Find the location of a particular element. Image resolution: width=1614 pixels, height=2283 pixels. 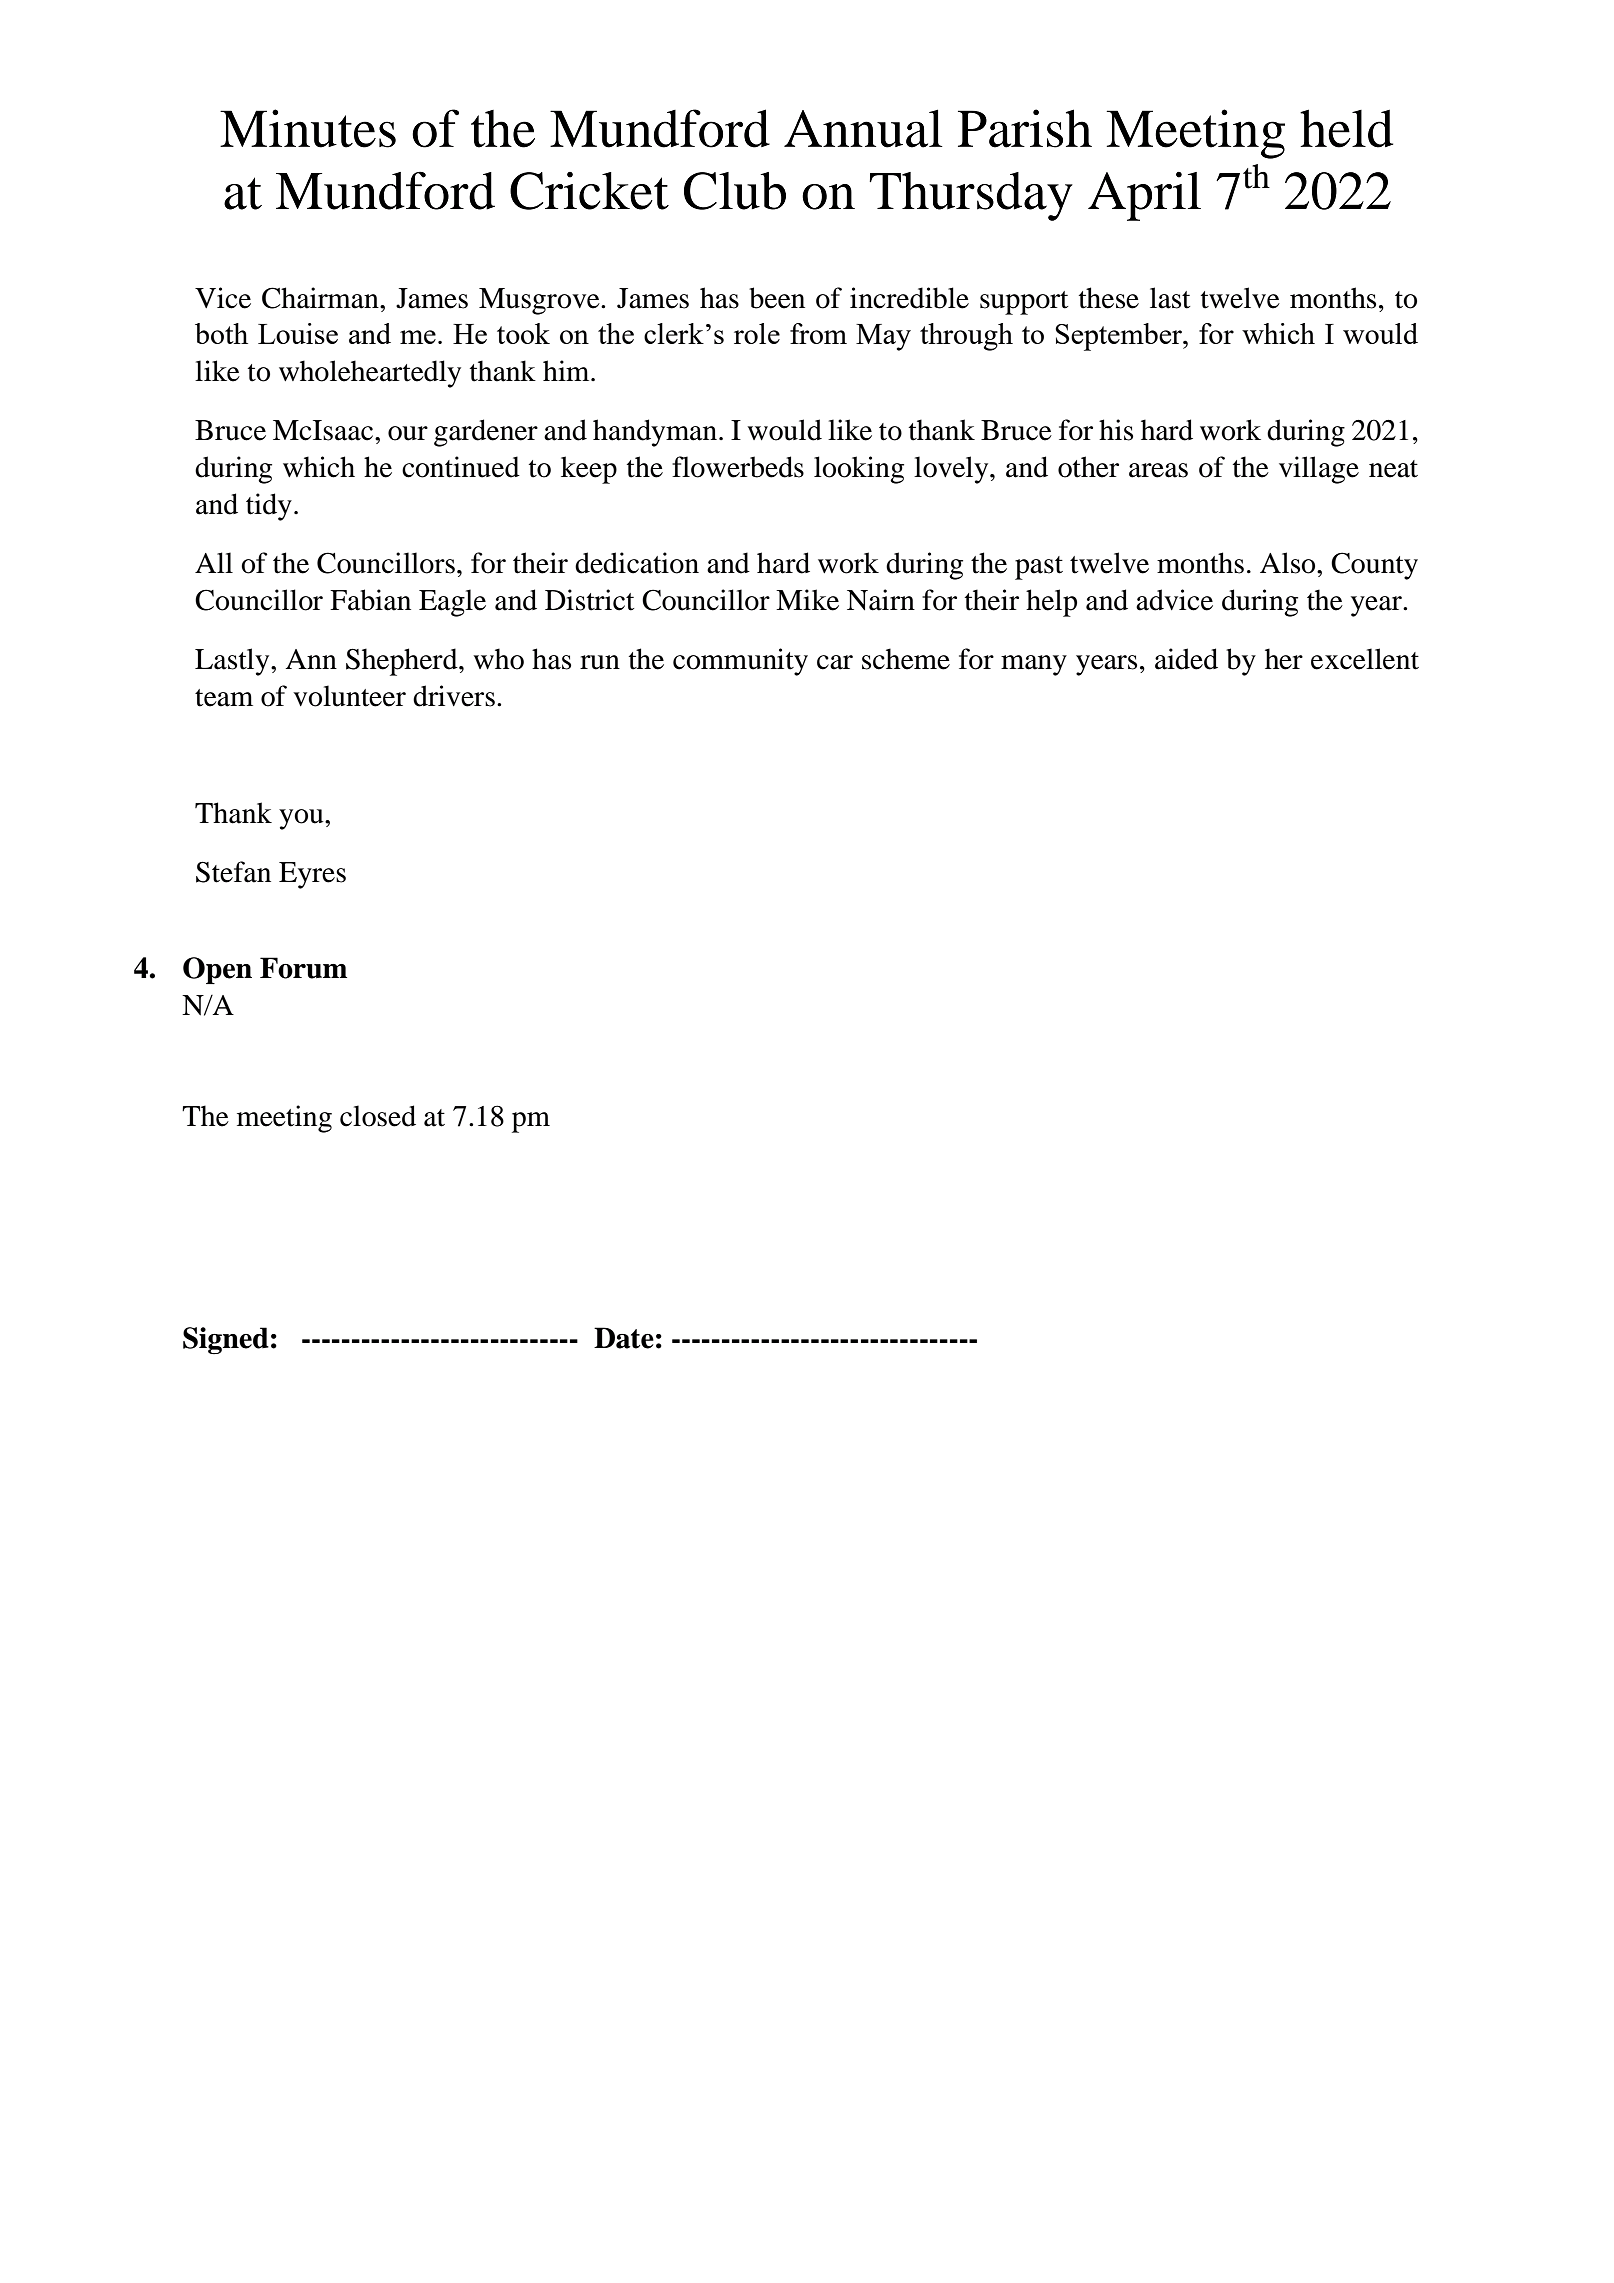

held is located at coordinates (1346, 128).
